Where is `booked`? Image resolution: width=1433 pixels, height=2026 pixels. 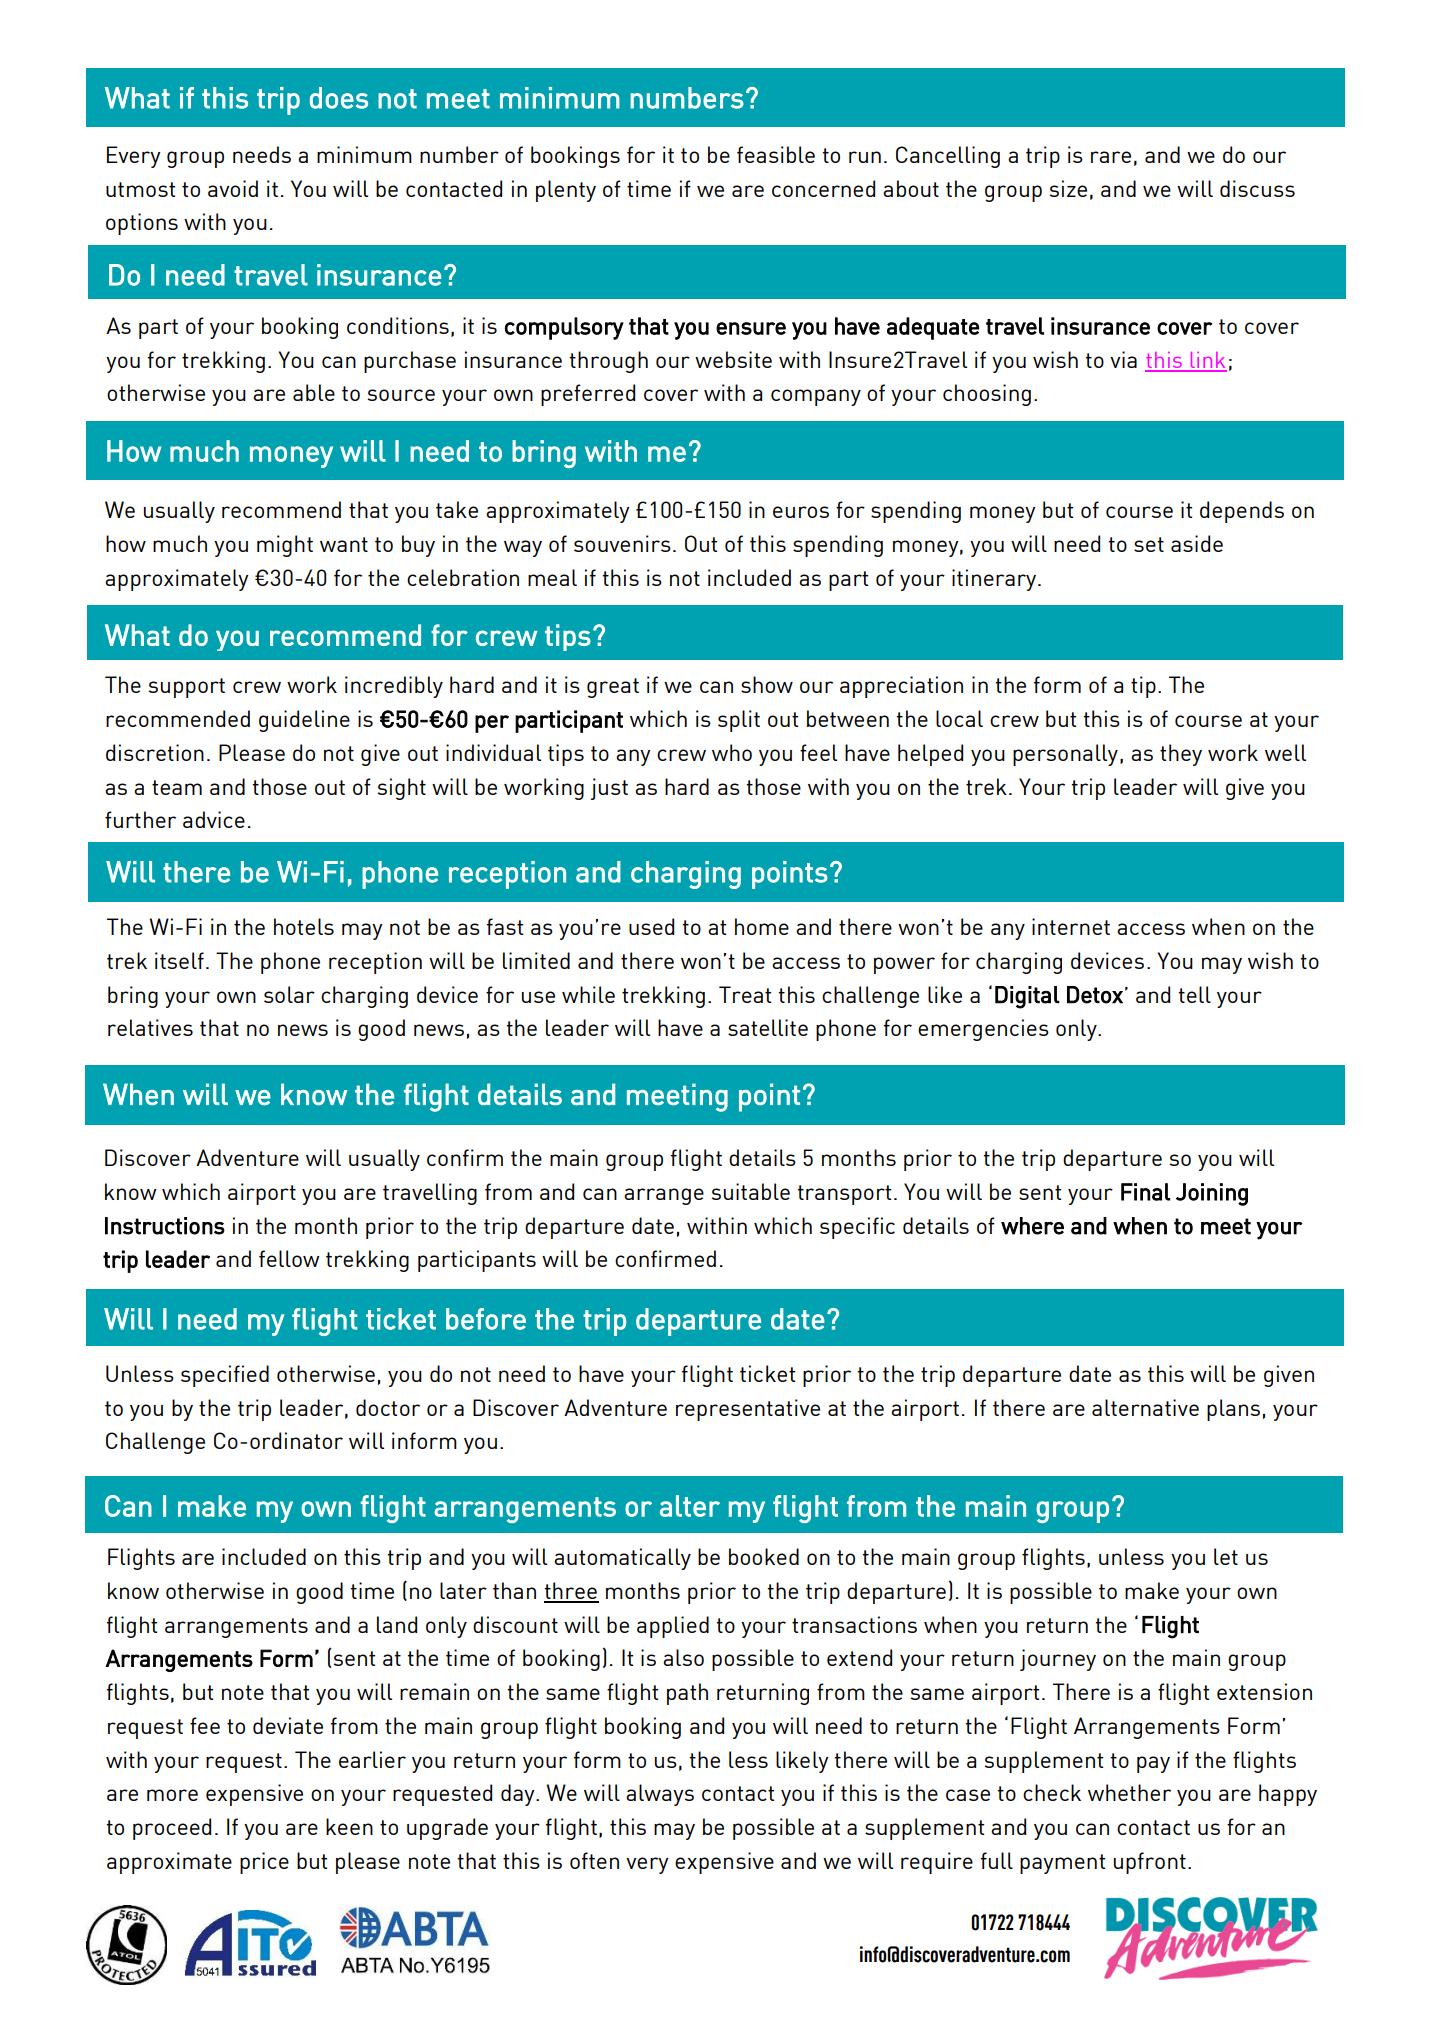 booked is located at coordinates (764, 1556).
